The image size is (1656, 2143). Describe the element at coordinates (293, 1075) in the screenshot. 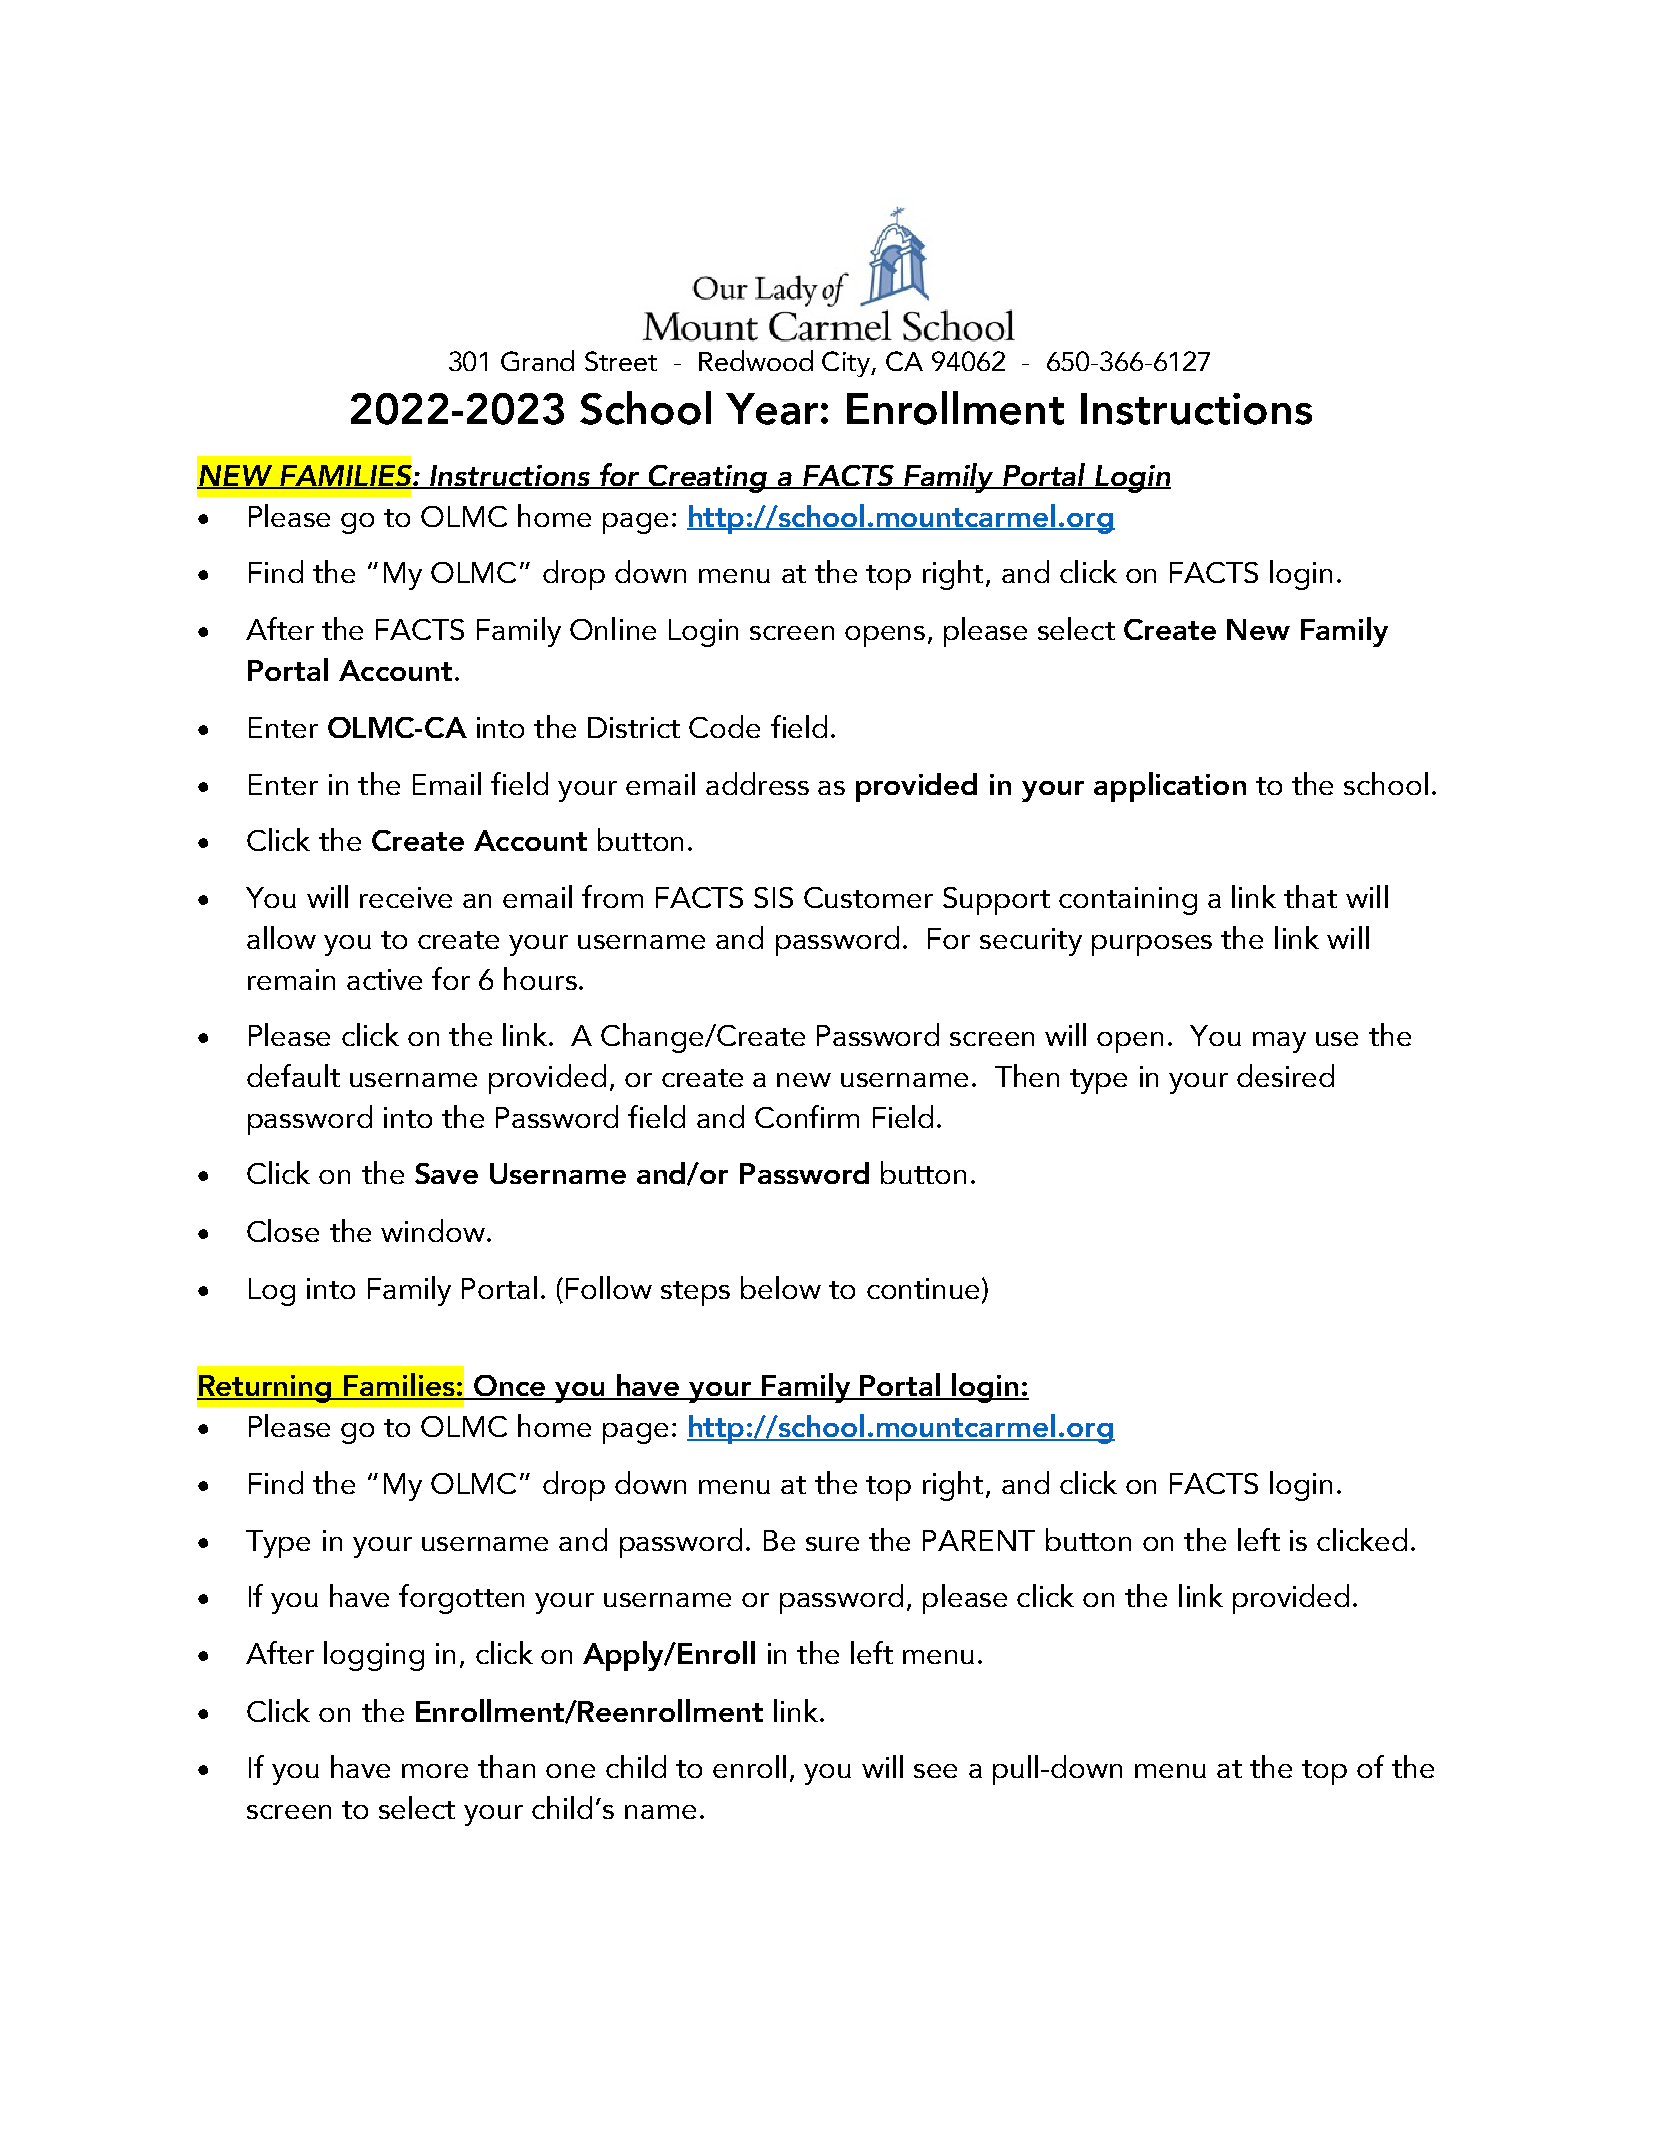

I see `default` at that location.
